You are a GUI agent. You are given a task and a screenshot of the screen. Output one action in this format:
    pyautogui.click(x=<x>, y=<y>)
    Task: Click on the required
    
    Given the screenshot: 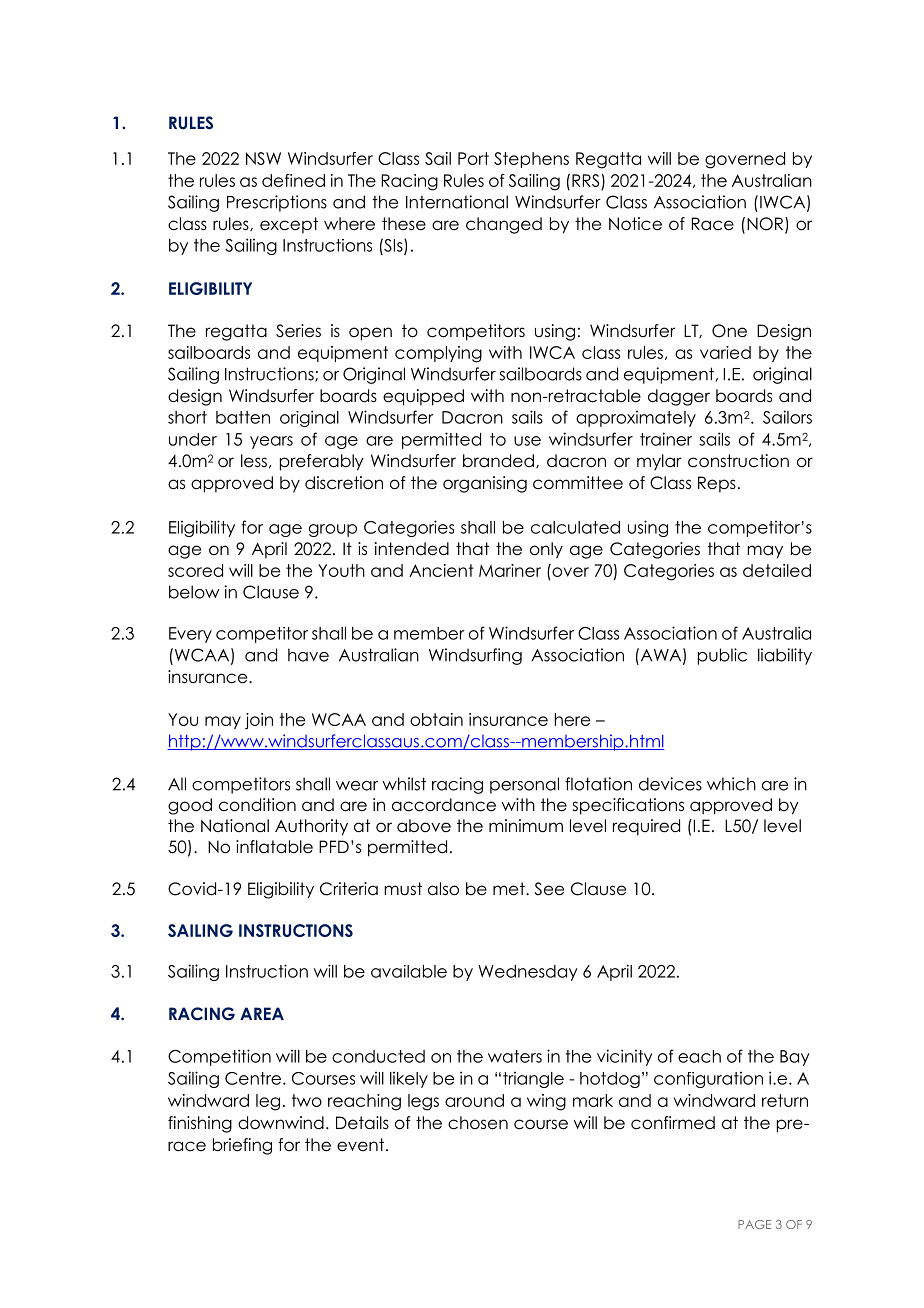 What is the action you would take?
    pyautogui.click(x=646, y=827)
